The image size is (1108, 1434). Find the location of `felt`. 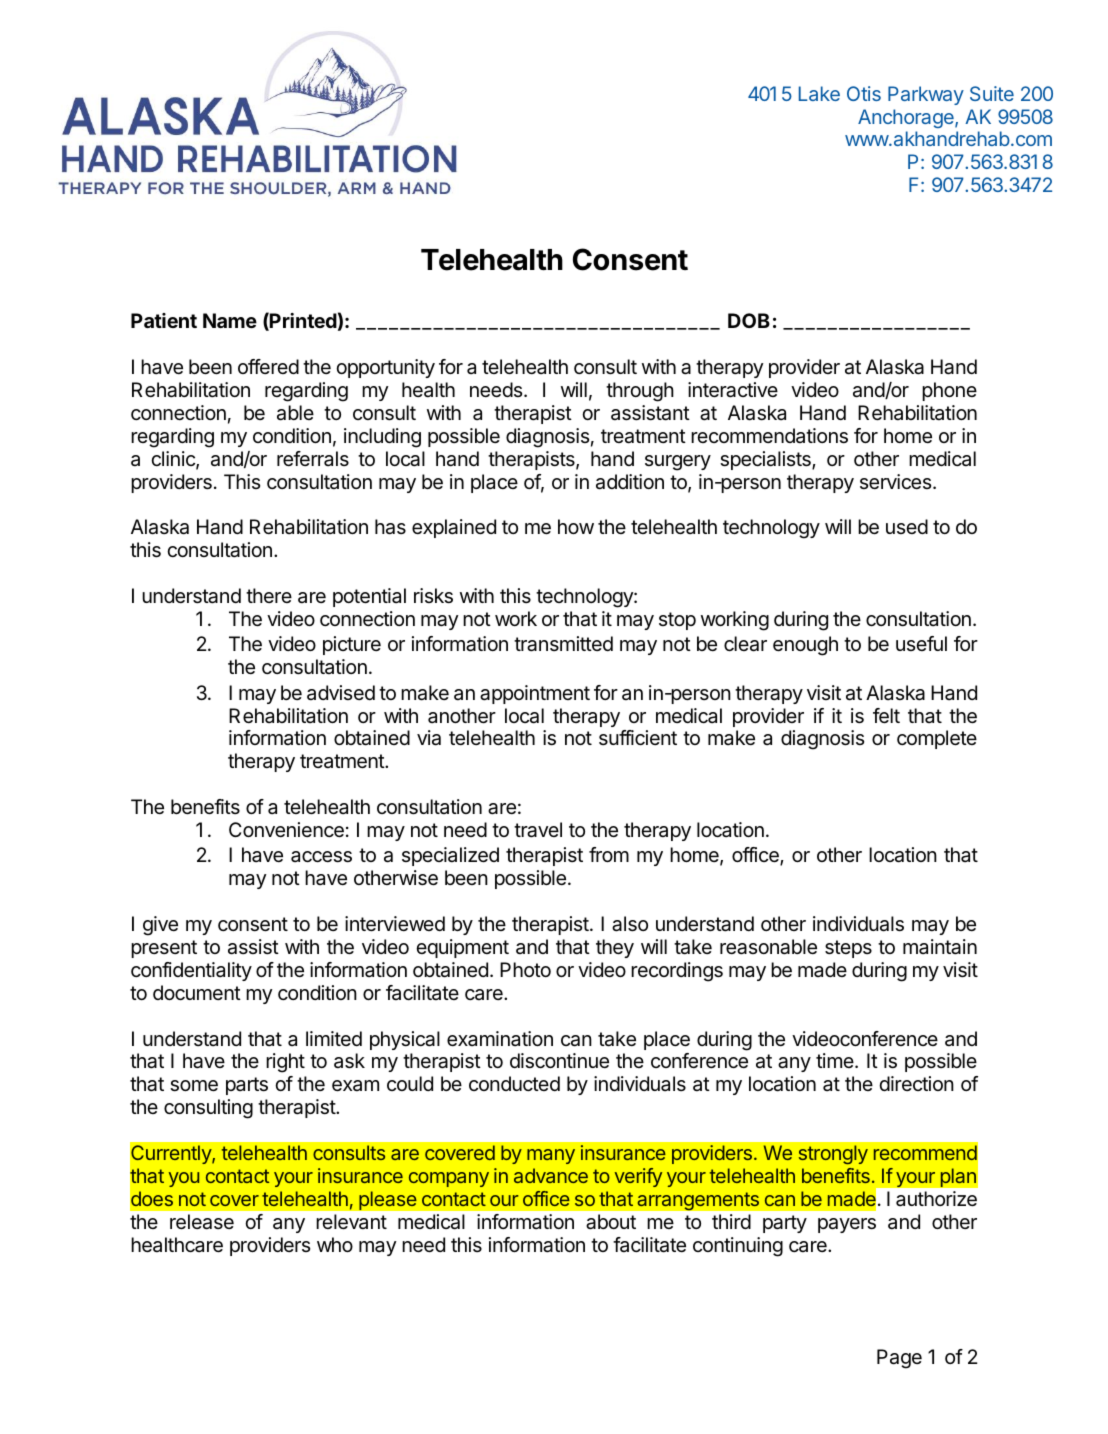

felt is located at coordinates (886, 716).
